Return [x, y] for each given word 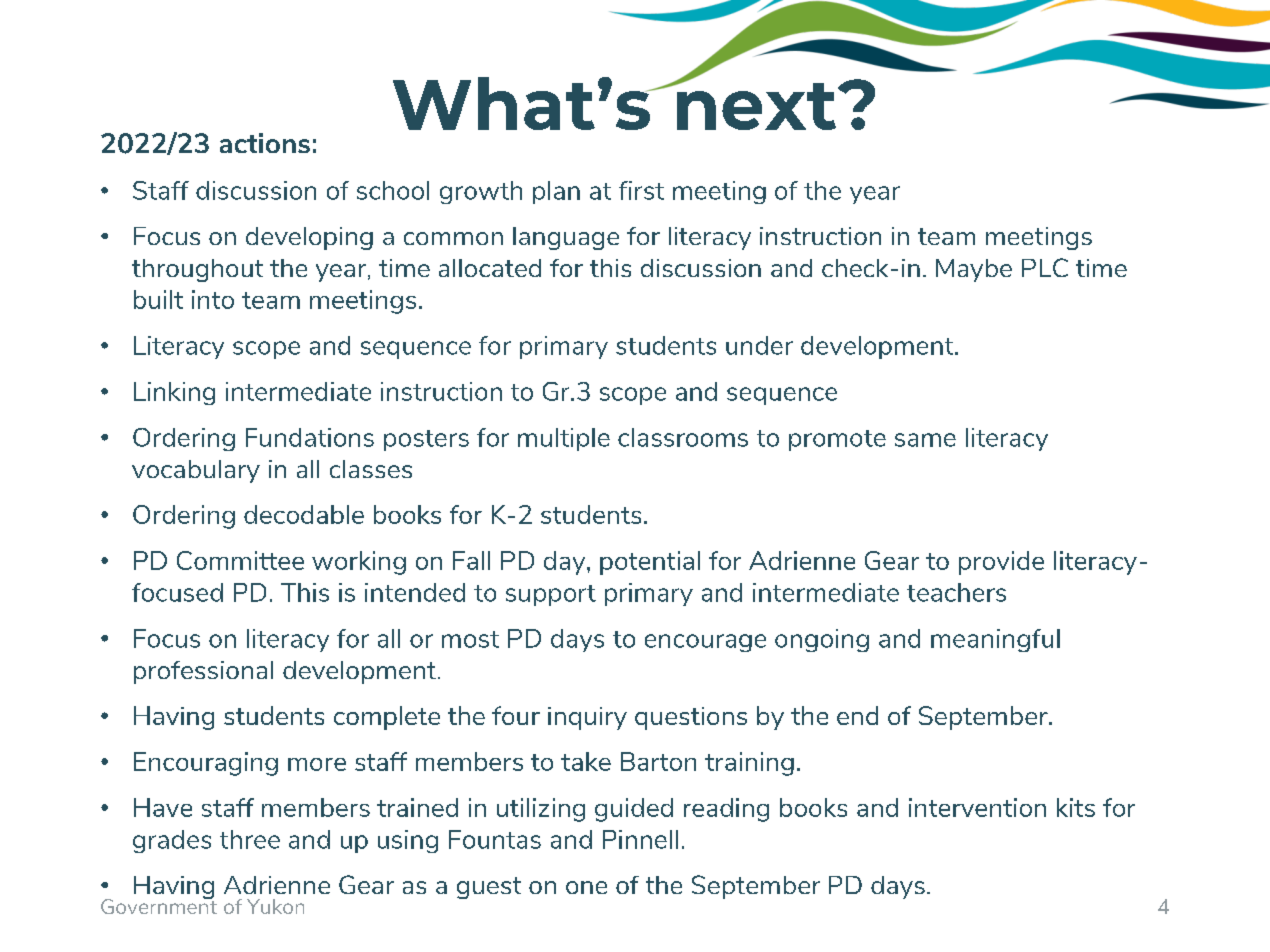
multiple [564, 439]
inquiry [587, 718]
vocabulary [196, 471]
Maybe [974, 270]
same [925, 440]
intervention [977, 807]
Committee [240, 560]
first [641, 190]
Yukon [275, 906]
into [213, 299]
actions [265, 143]
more [317, 764]
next [756, 105]
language [566, 238]
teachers [956, 592]
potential [650, 563]
